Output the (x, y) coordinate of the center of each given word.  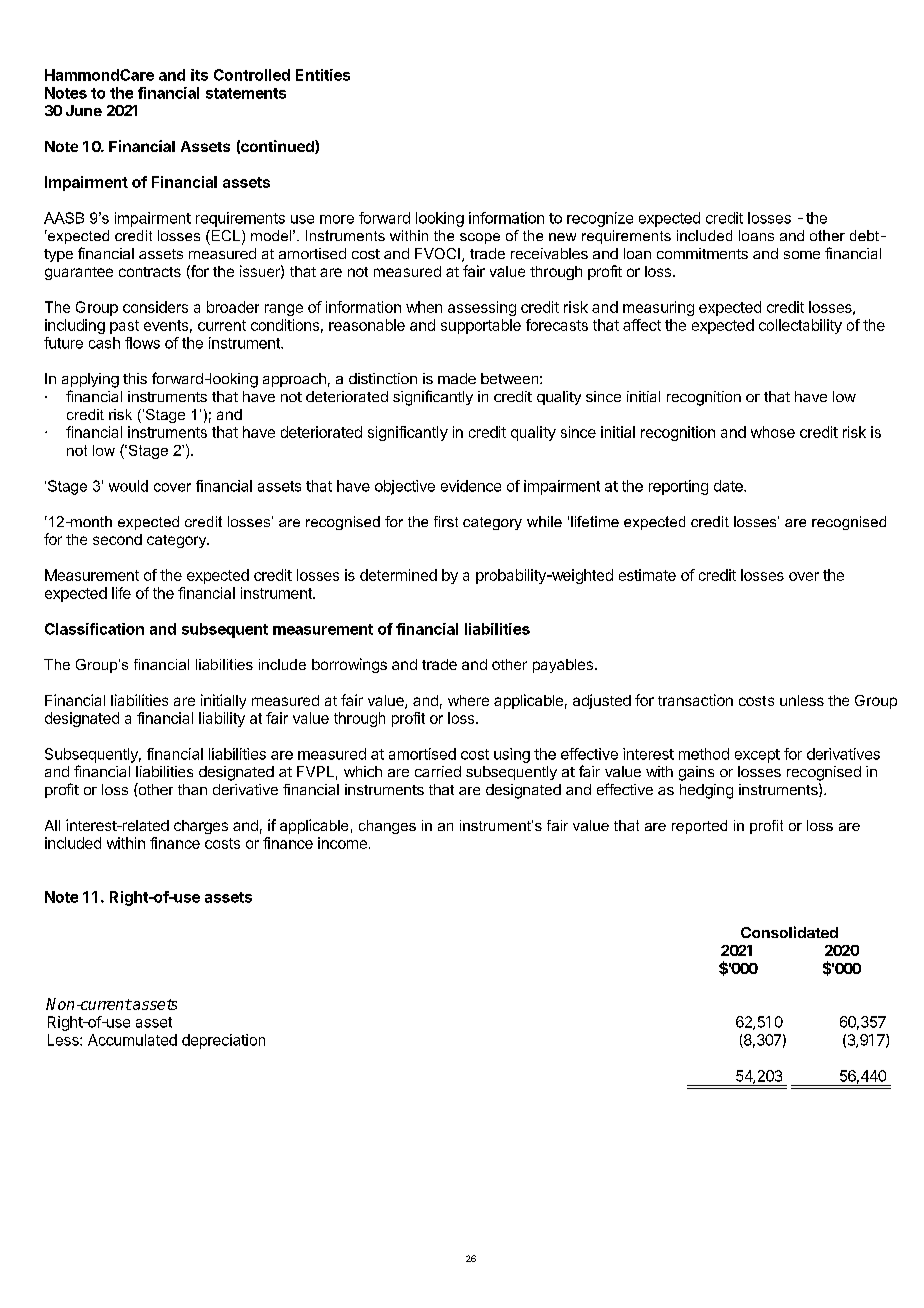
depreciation (223, 1041)
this (135, 378)
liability (222, 719)
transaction (695, 700)
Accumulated (132, 1040)
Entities (323, 75)
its (199, 75)
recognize (600, 219)
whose (773, 432)
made (457, 378)
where (468, 700)
